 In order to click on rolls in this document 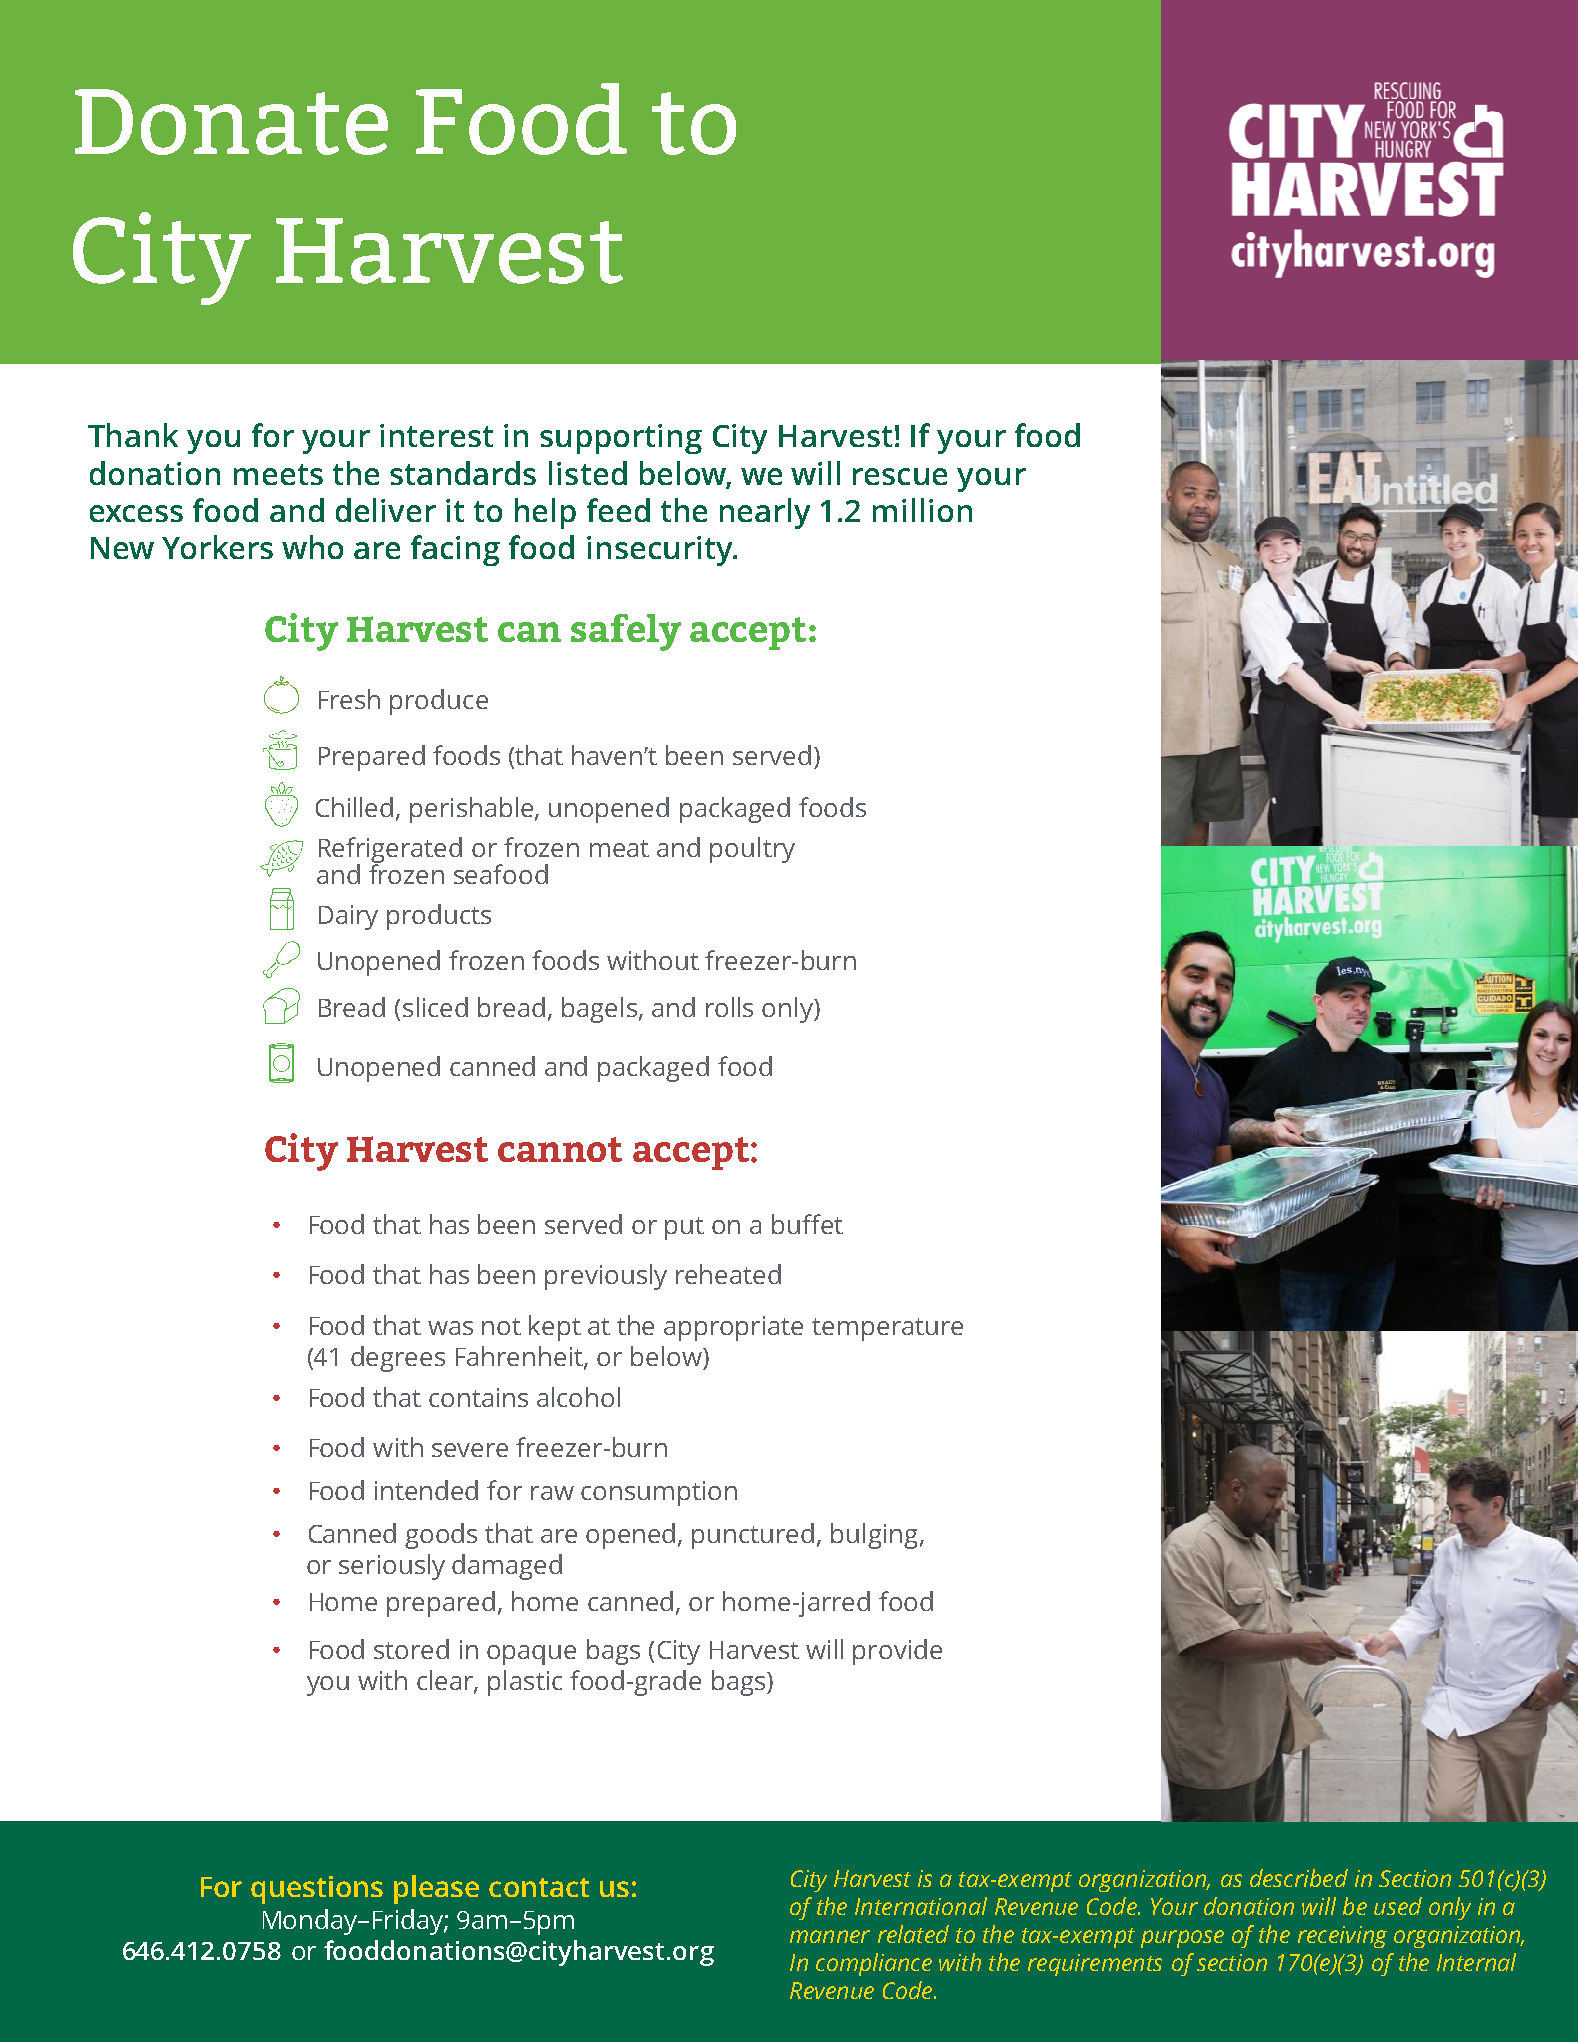, I will do `click(729, 1007)`.
